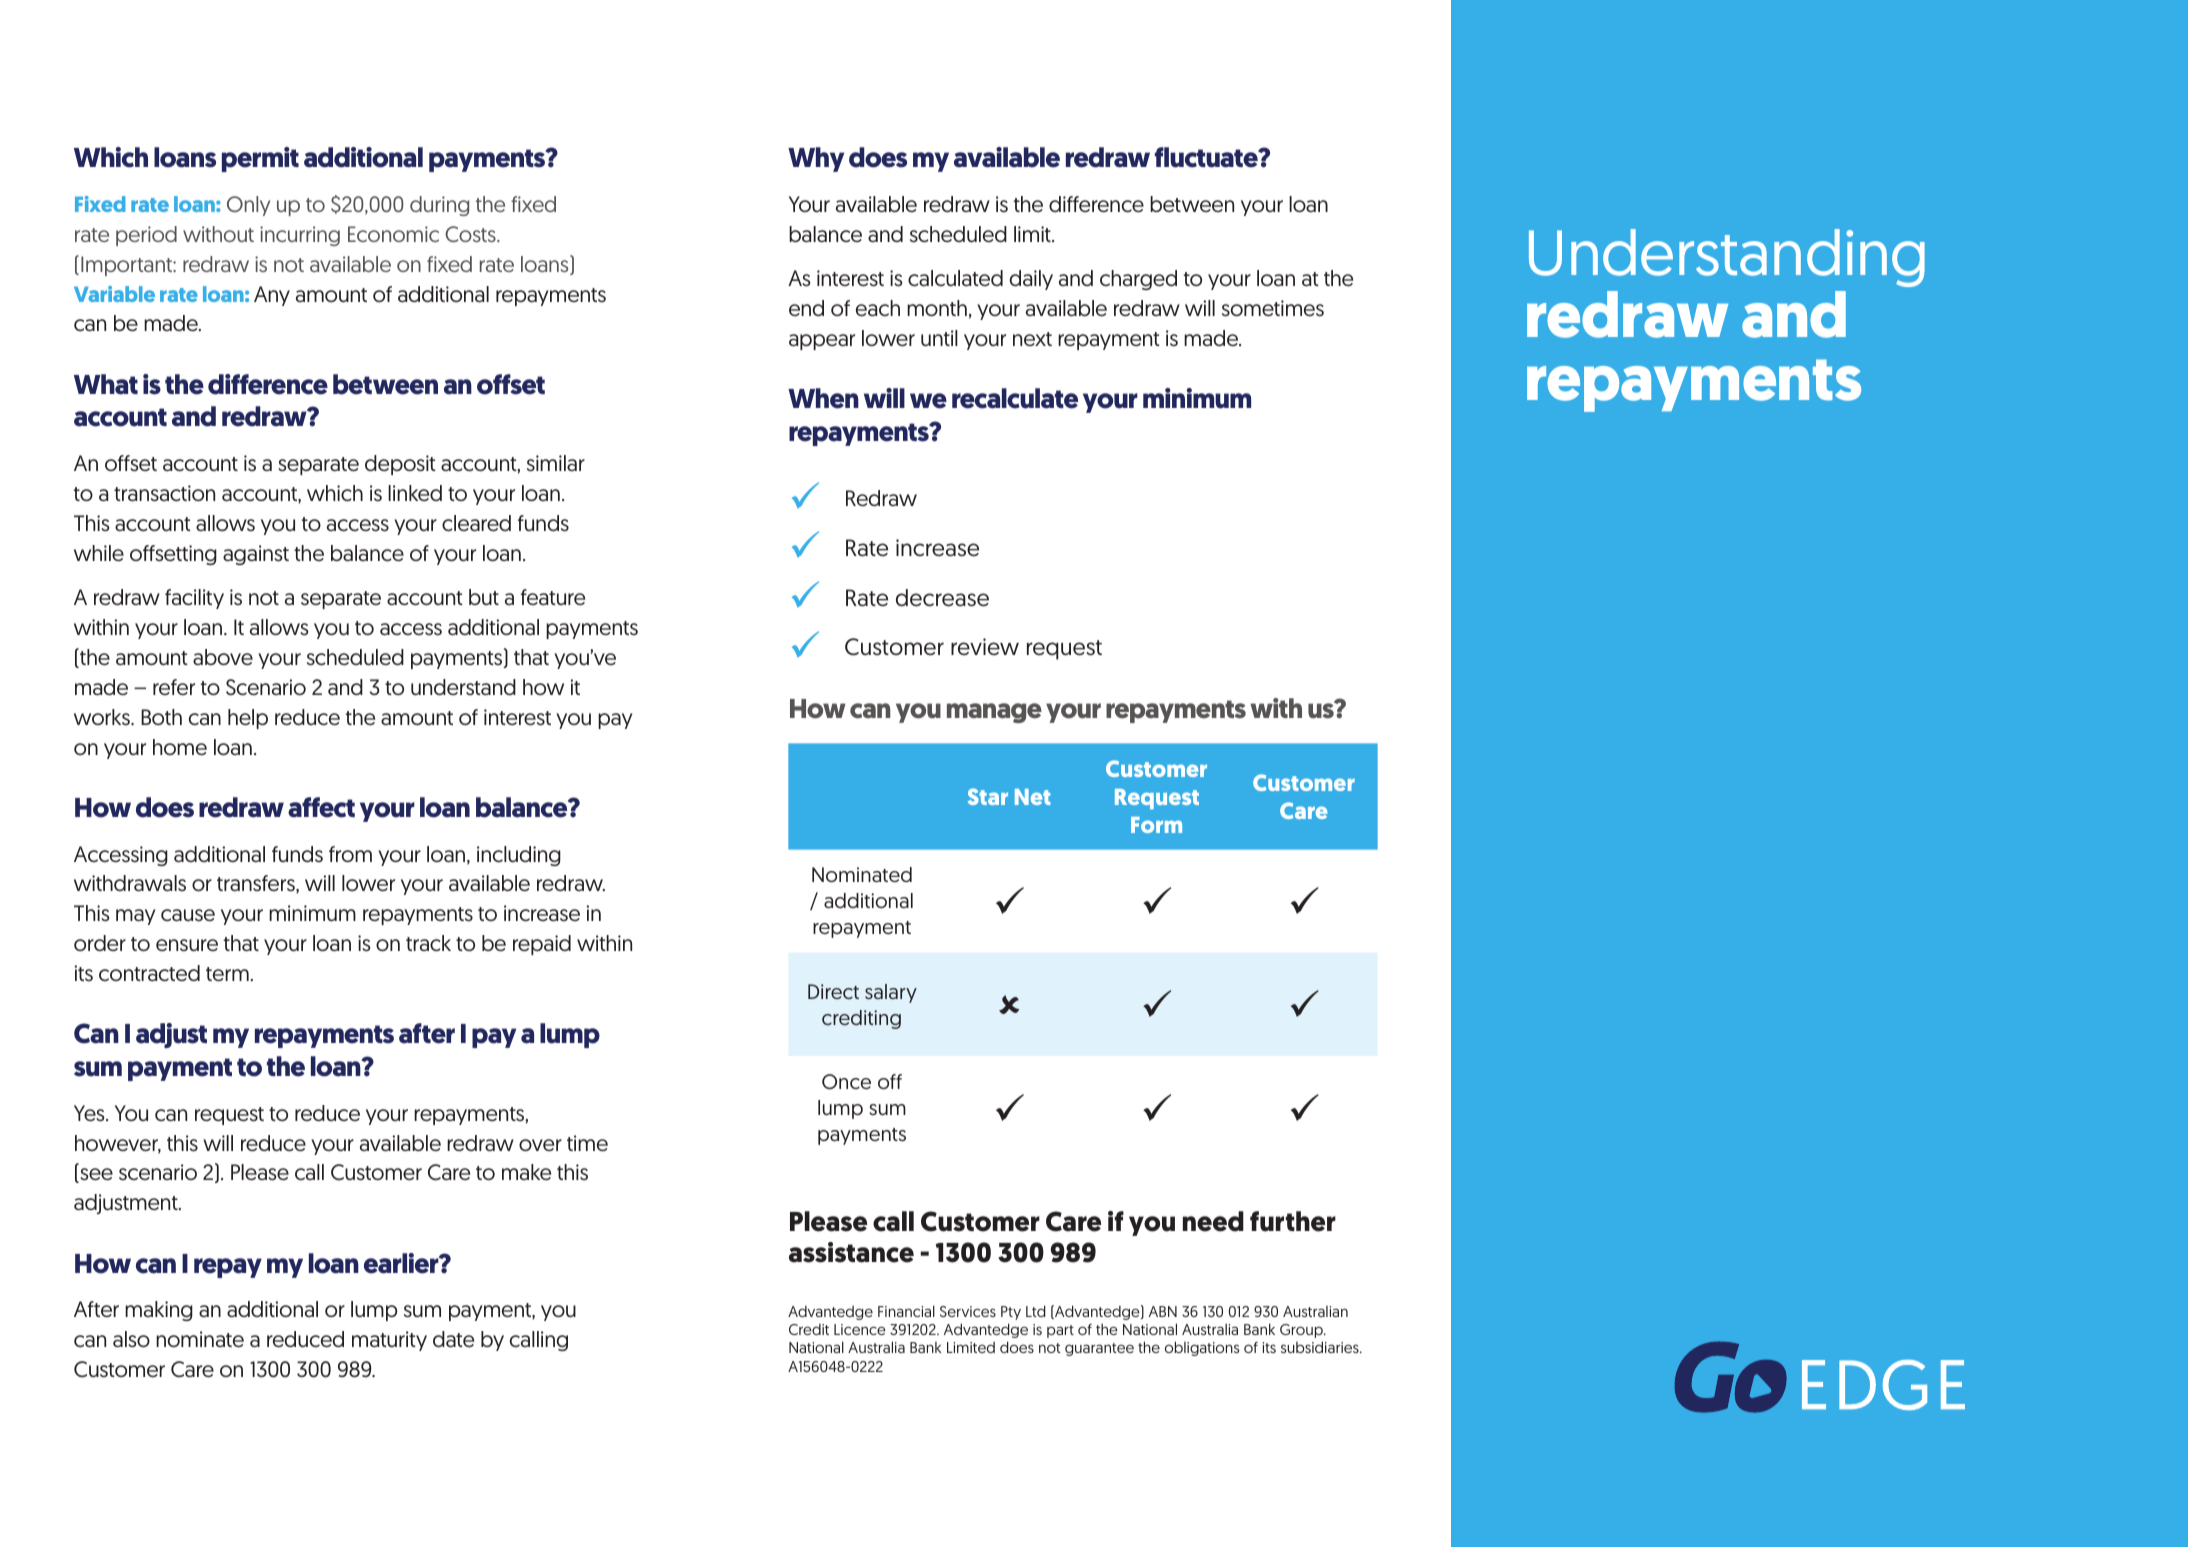  What do you see at coordinates (248, 206) in the screenshot?
I see `Only` at bounding box center [248, 206].
